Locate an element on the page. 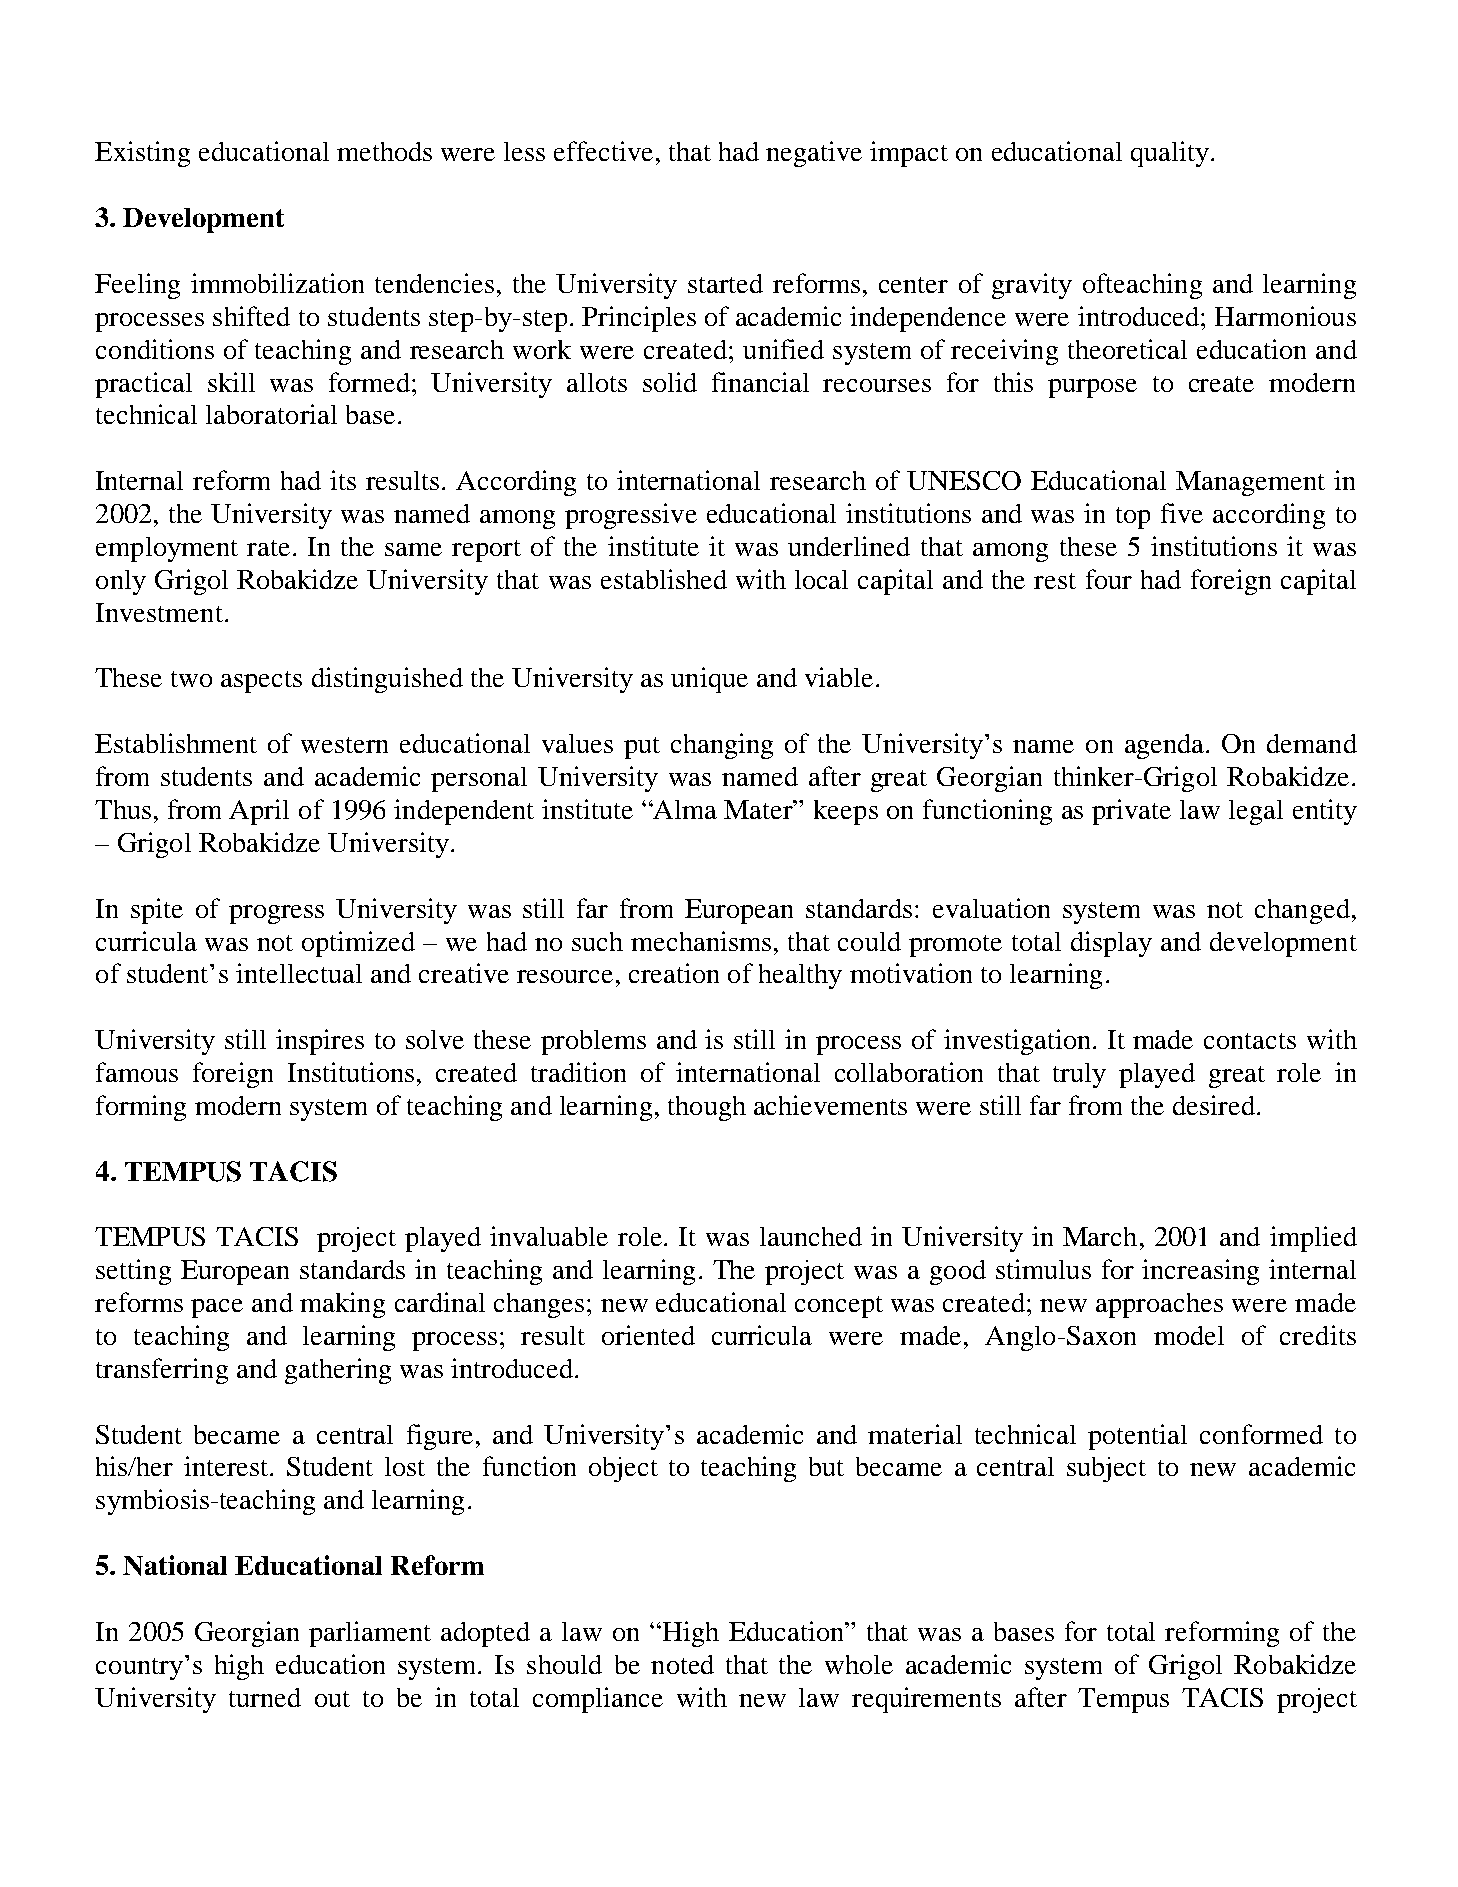 The height and width of the page is (1887, 1458). turned is located at coordinates (265, 1697).
